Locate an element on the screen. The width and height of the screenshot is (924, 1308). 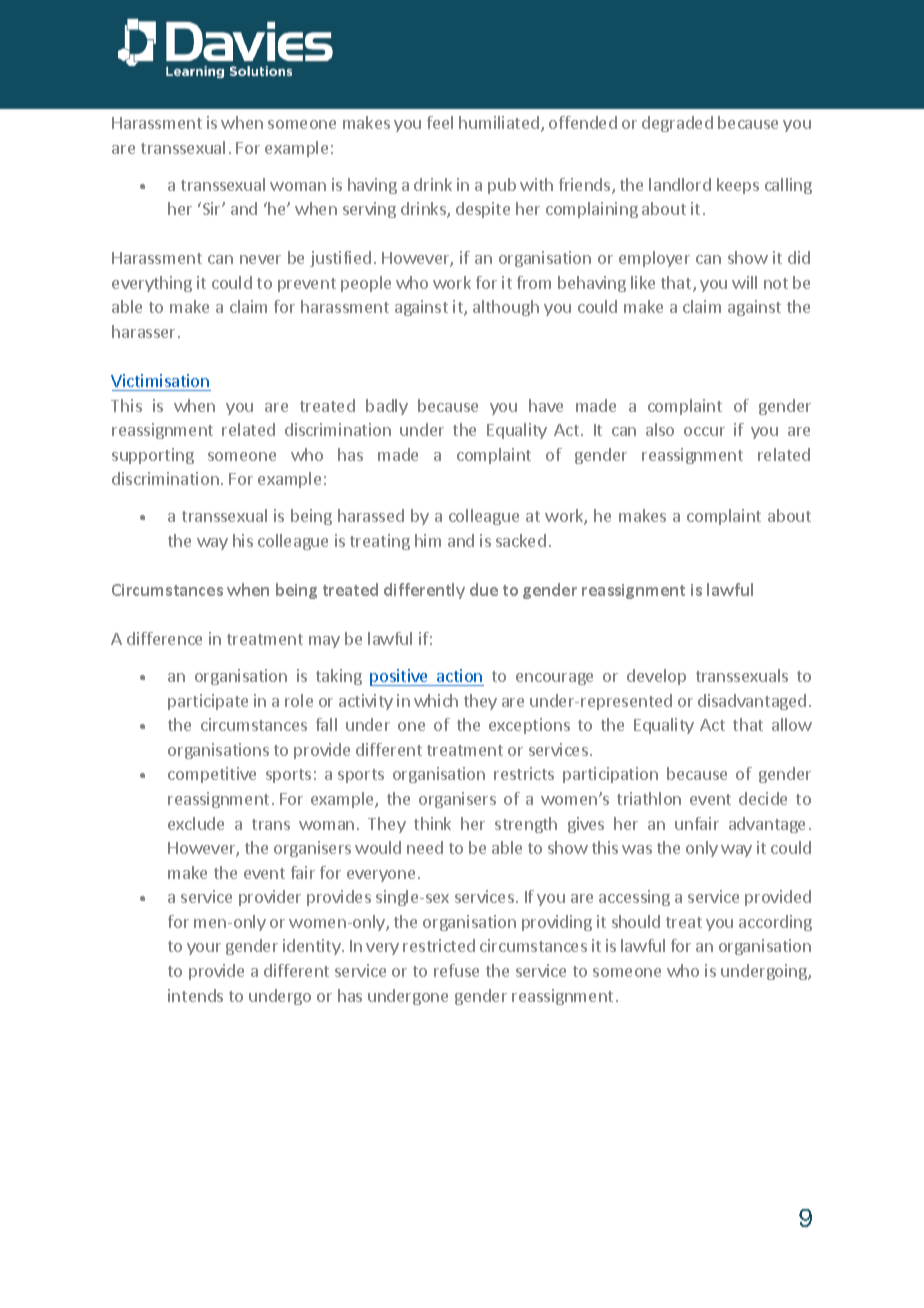
occur is located at coordinates (704, 431).
